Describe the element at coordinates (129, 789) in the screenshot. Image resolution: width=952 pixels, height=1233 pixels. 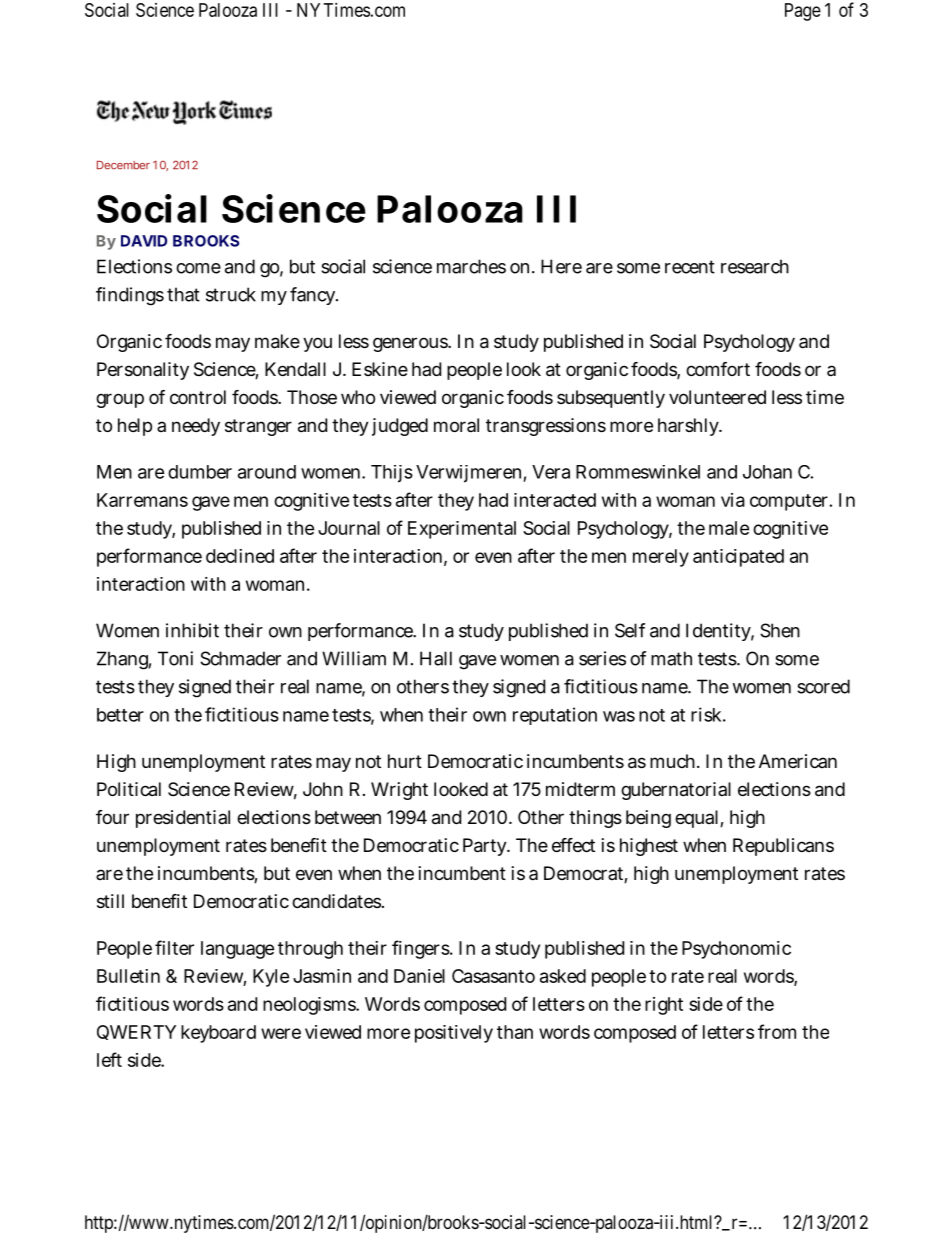
I see `Political` at that location.
